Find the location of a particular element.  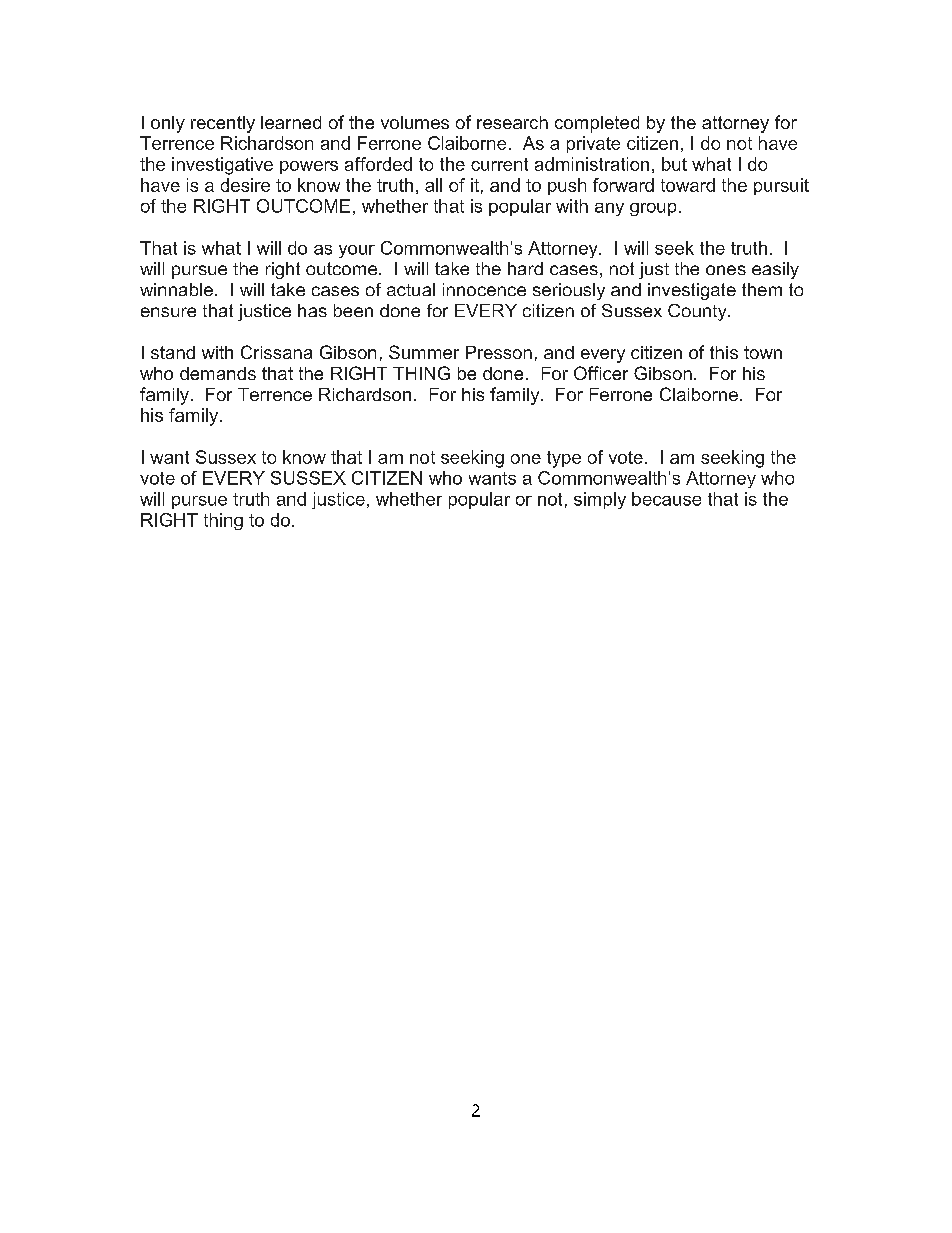

has is located at coordinates (312, 310).
